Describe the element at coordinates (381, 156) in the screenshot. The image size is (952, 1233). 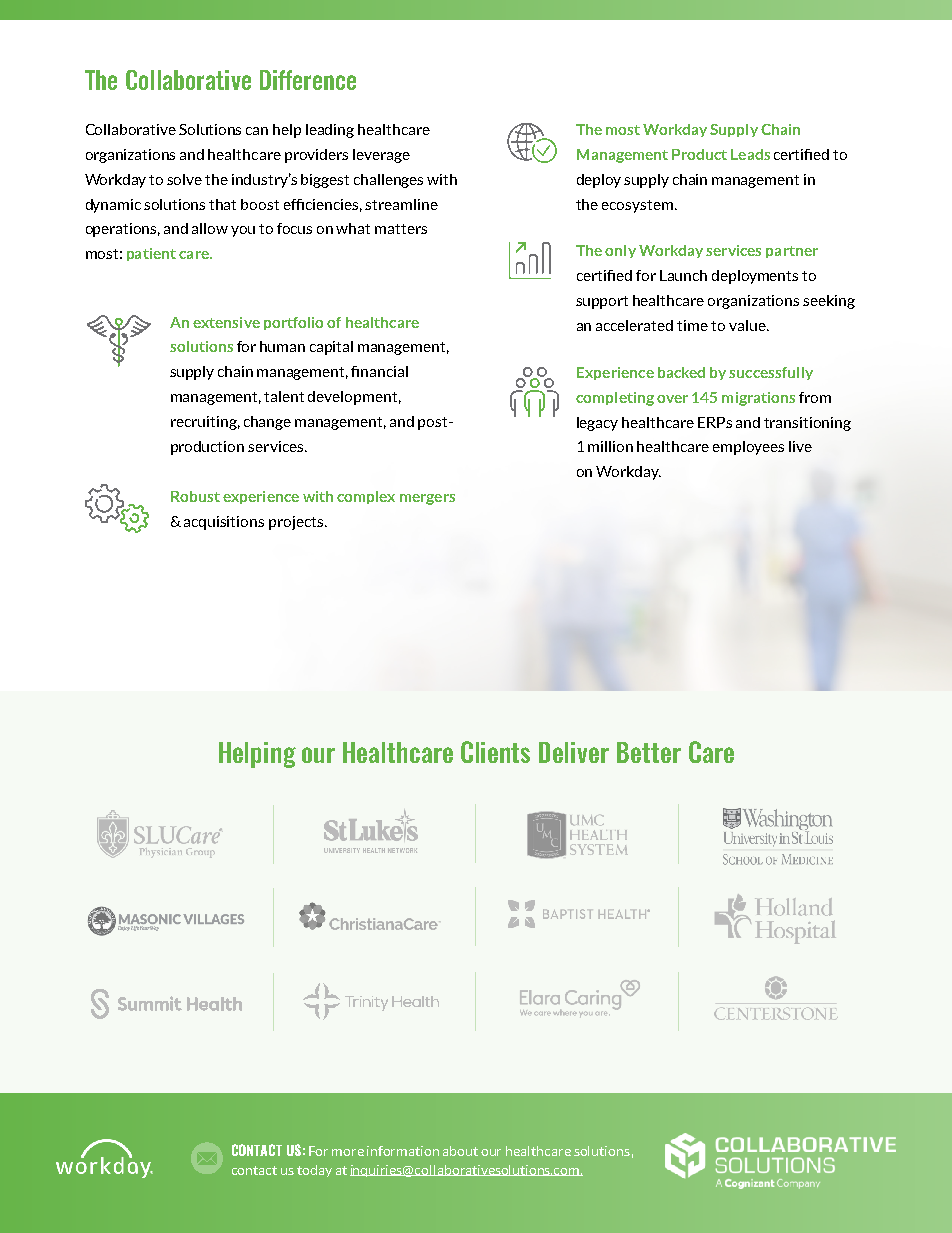
I see `leverage` at that location.
